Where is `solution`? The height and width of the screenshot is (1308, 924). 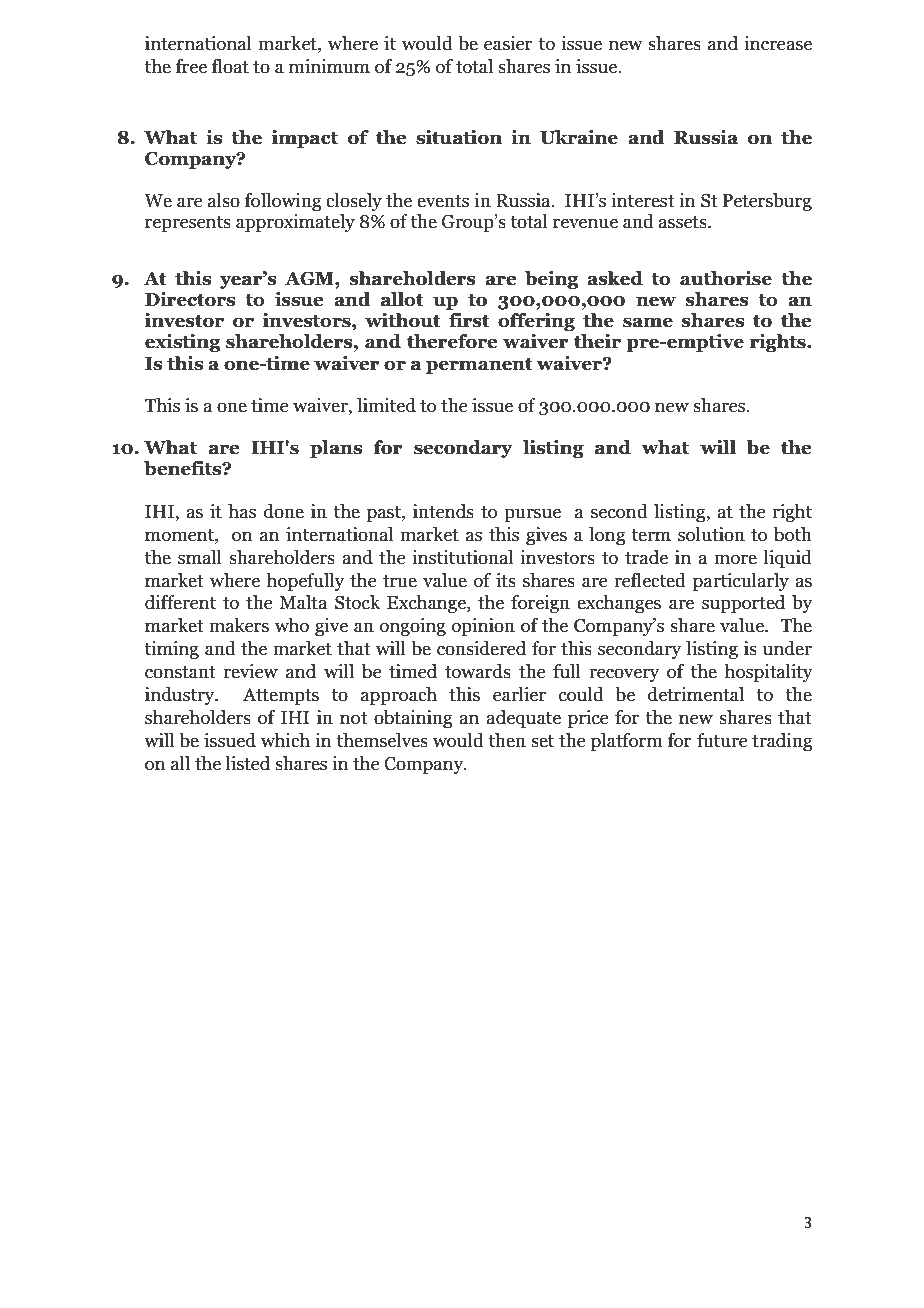
solution is located at coordinates (711, 534).
